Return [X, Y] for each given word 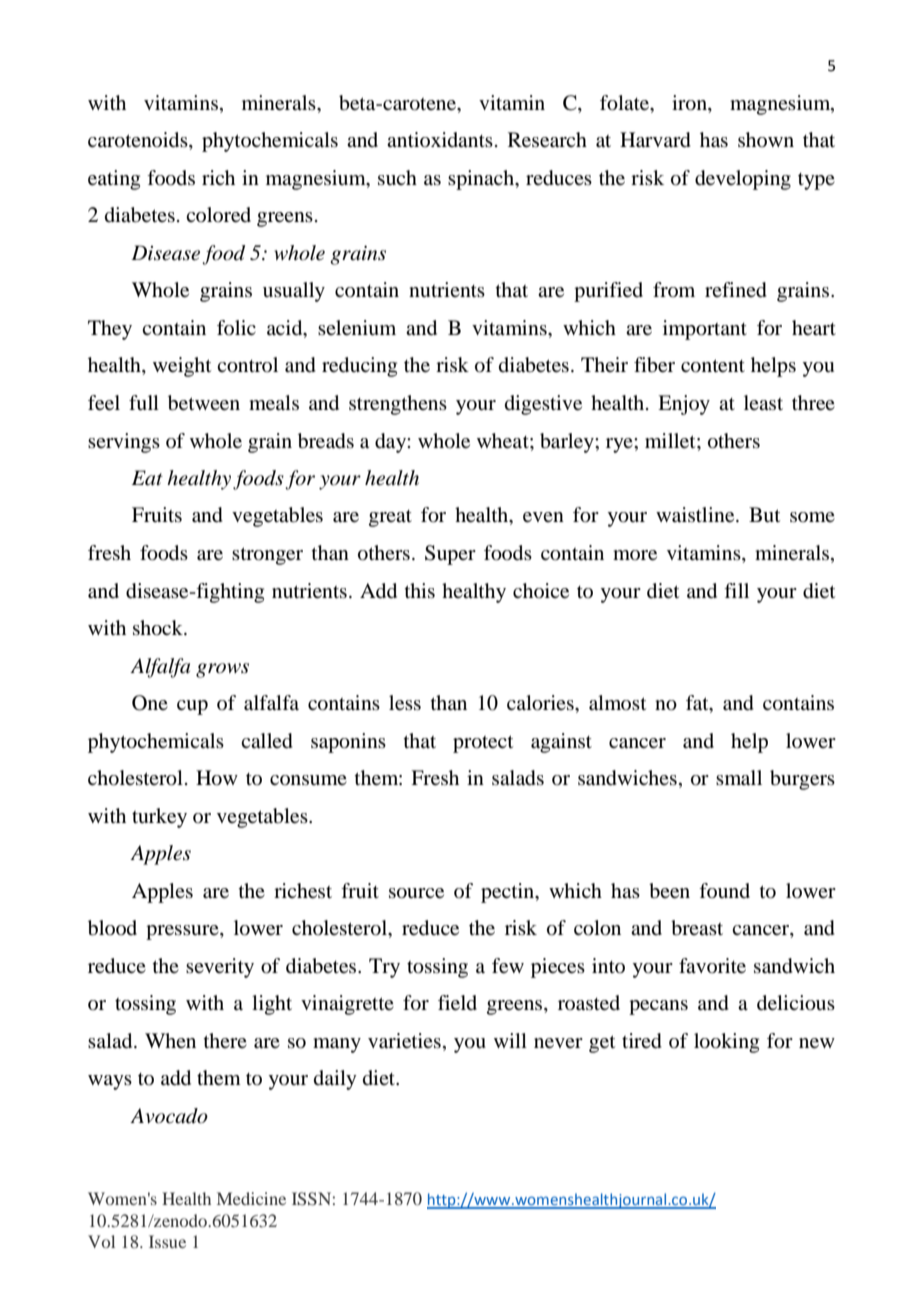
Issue [167, 1241]
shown [766, 139]
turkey [159, 818]
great [390, 518]
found [724, 890]
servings [124, 443]
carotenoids [139, 141]
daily [335, 1080]
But [764, 515]
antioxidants [440, 139]
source [416, 893]
